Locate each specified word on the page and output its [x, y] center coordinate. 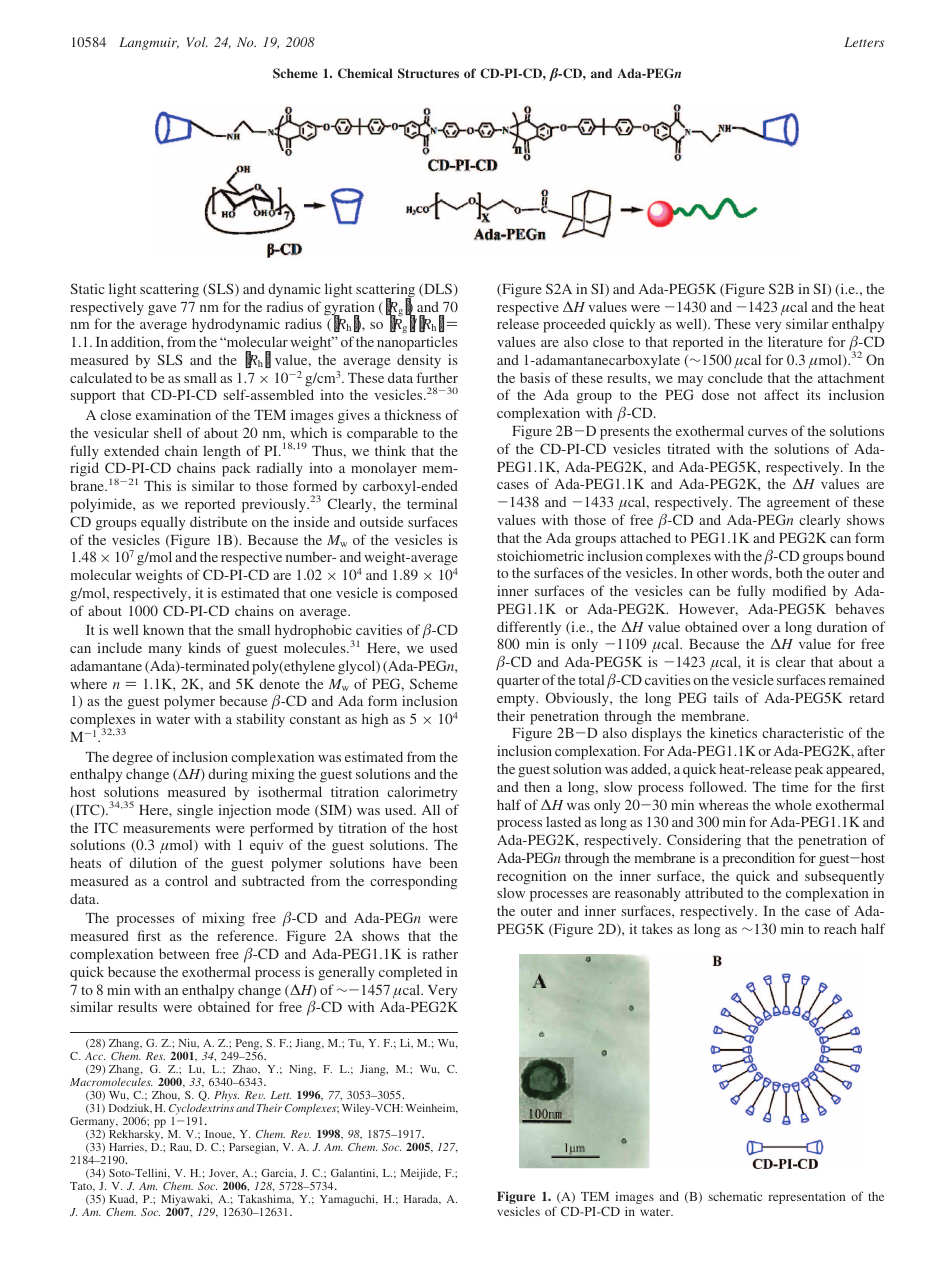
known [163, 629]
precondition [759, 859]
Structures [428, 73]
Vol [197, 42]
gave [162, 310]
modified [799, 590]
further [437, 377]
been [443, 862]
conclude [735, 377]
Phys [226, 1098]
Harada [422, 1200]
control [186, 880]
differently [529, 628]
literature [795, 341]
